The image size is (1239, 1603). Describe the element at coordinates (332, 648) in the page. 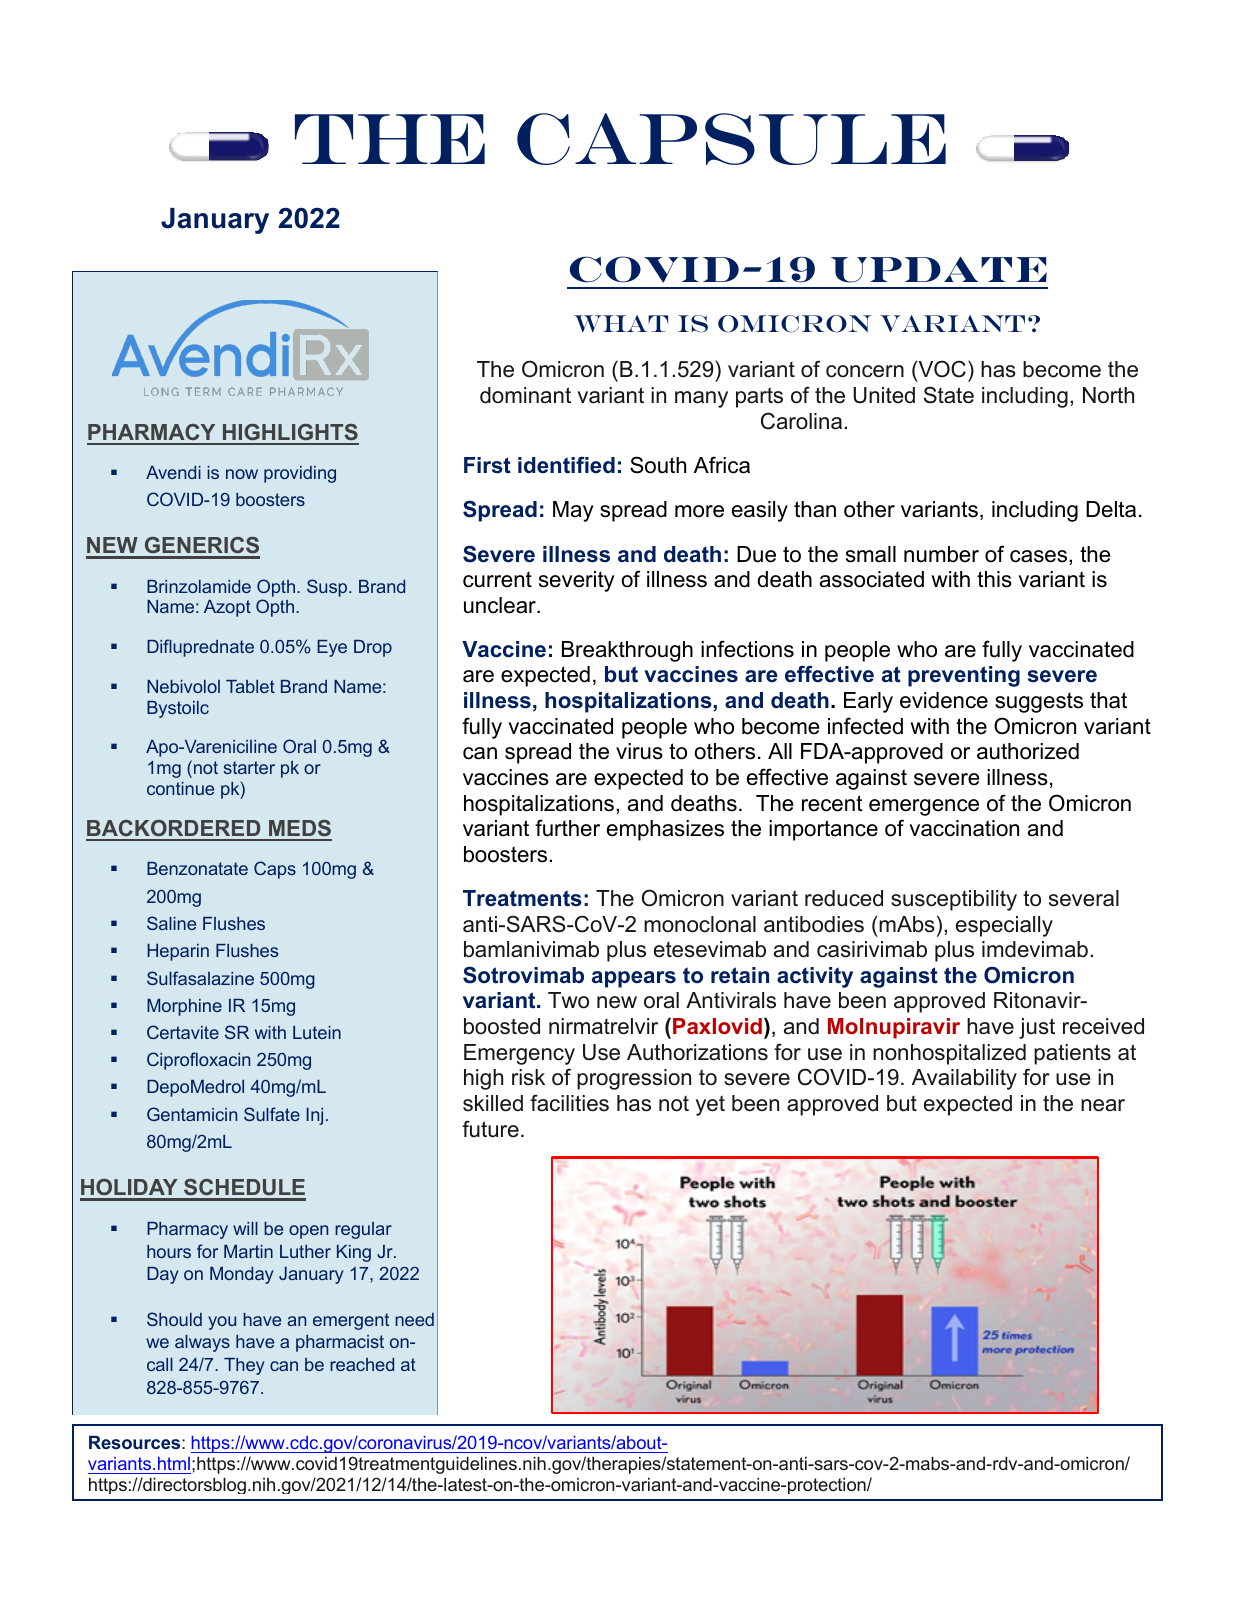

I see `Eye` at that location.
